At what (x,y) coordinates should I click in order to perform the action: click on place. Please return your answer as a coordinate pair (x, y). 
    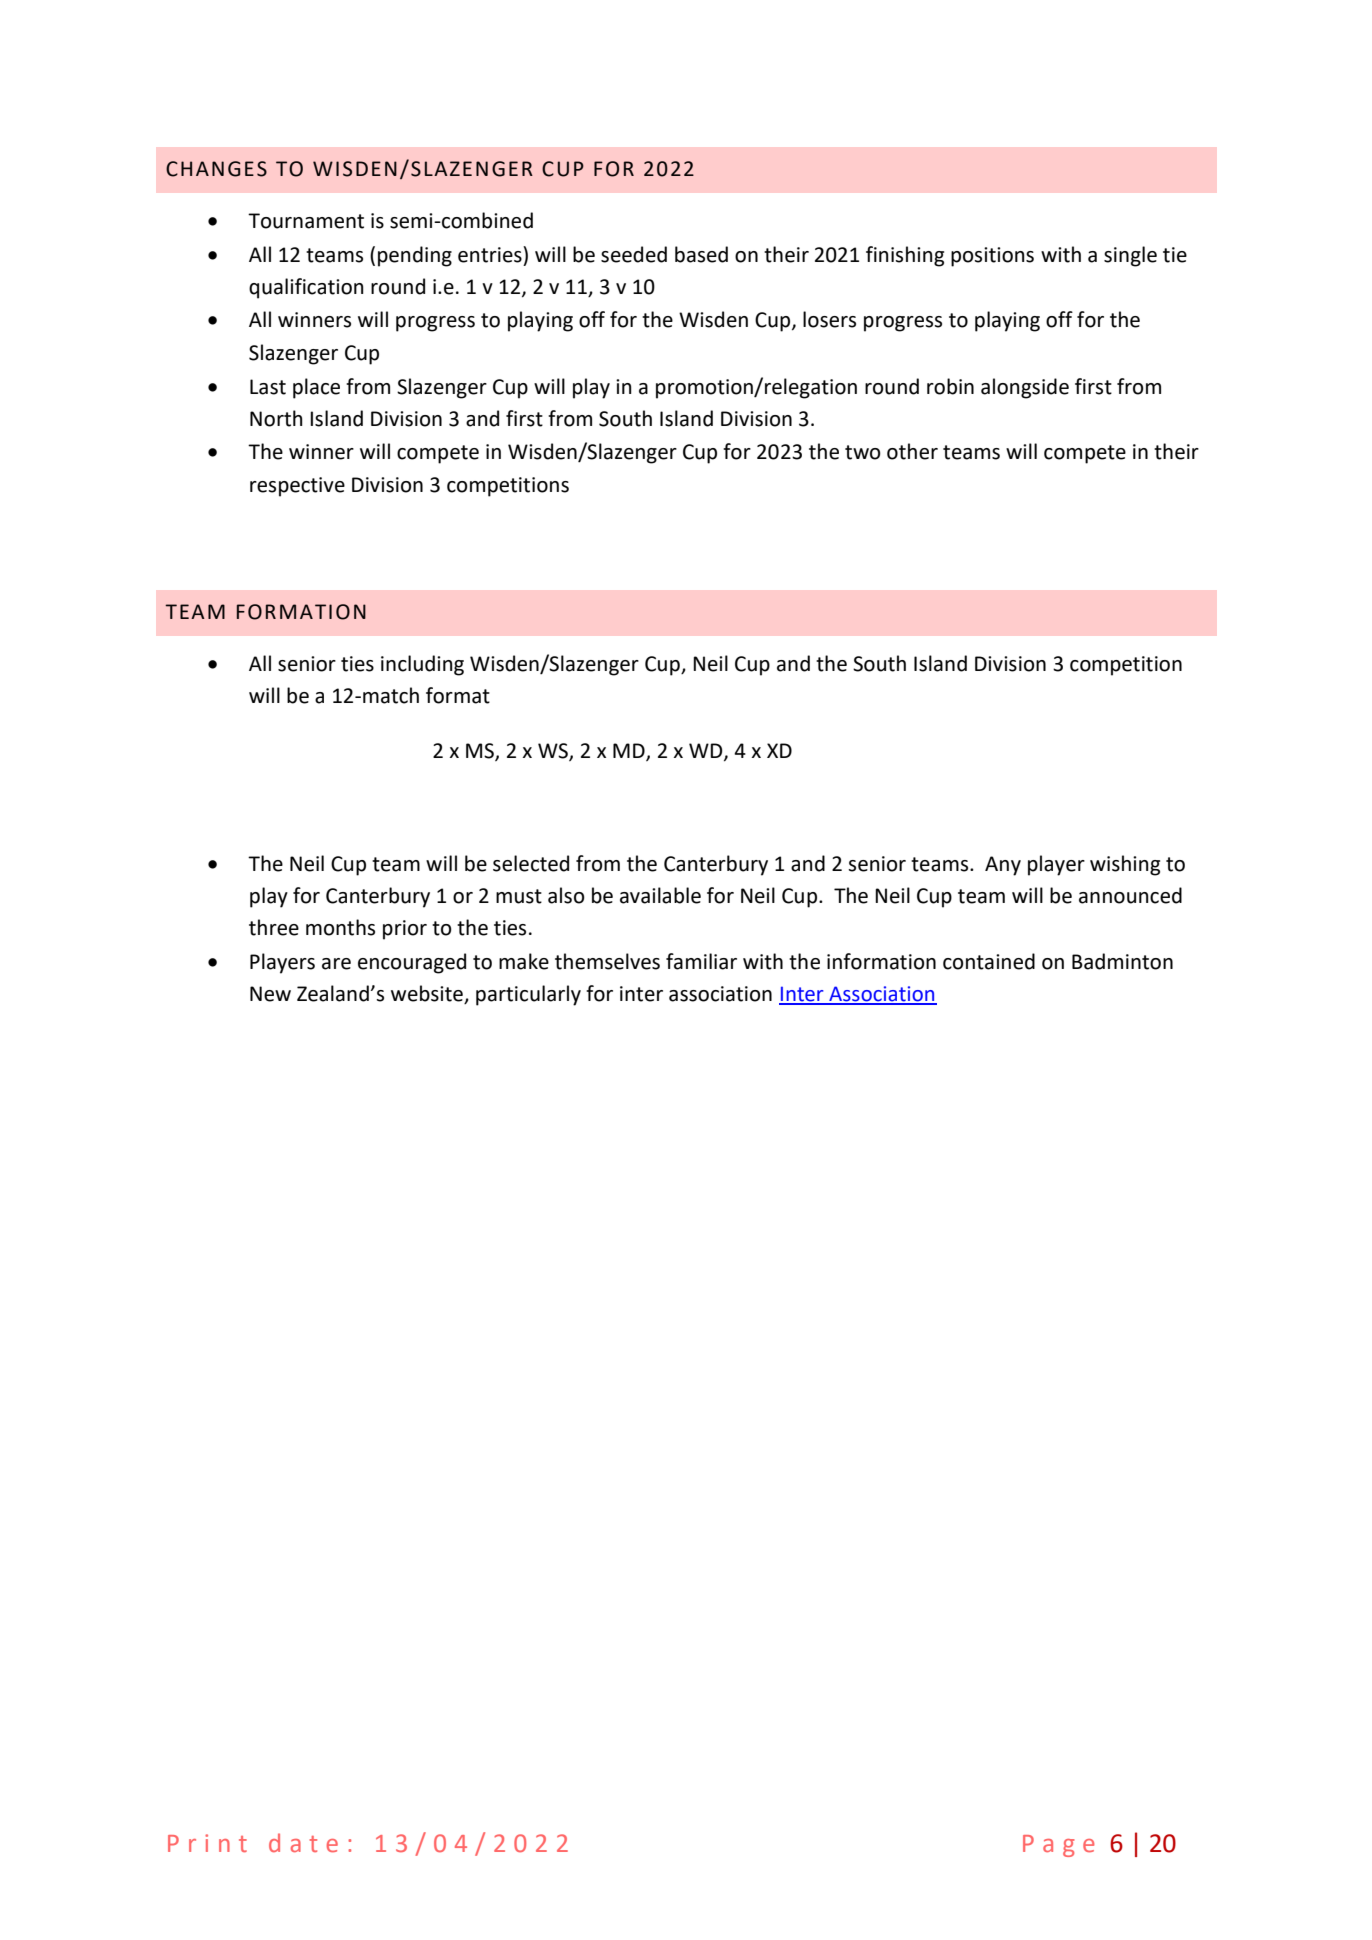
    Looking at the image, I should click on (316, 388).
